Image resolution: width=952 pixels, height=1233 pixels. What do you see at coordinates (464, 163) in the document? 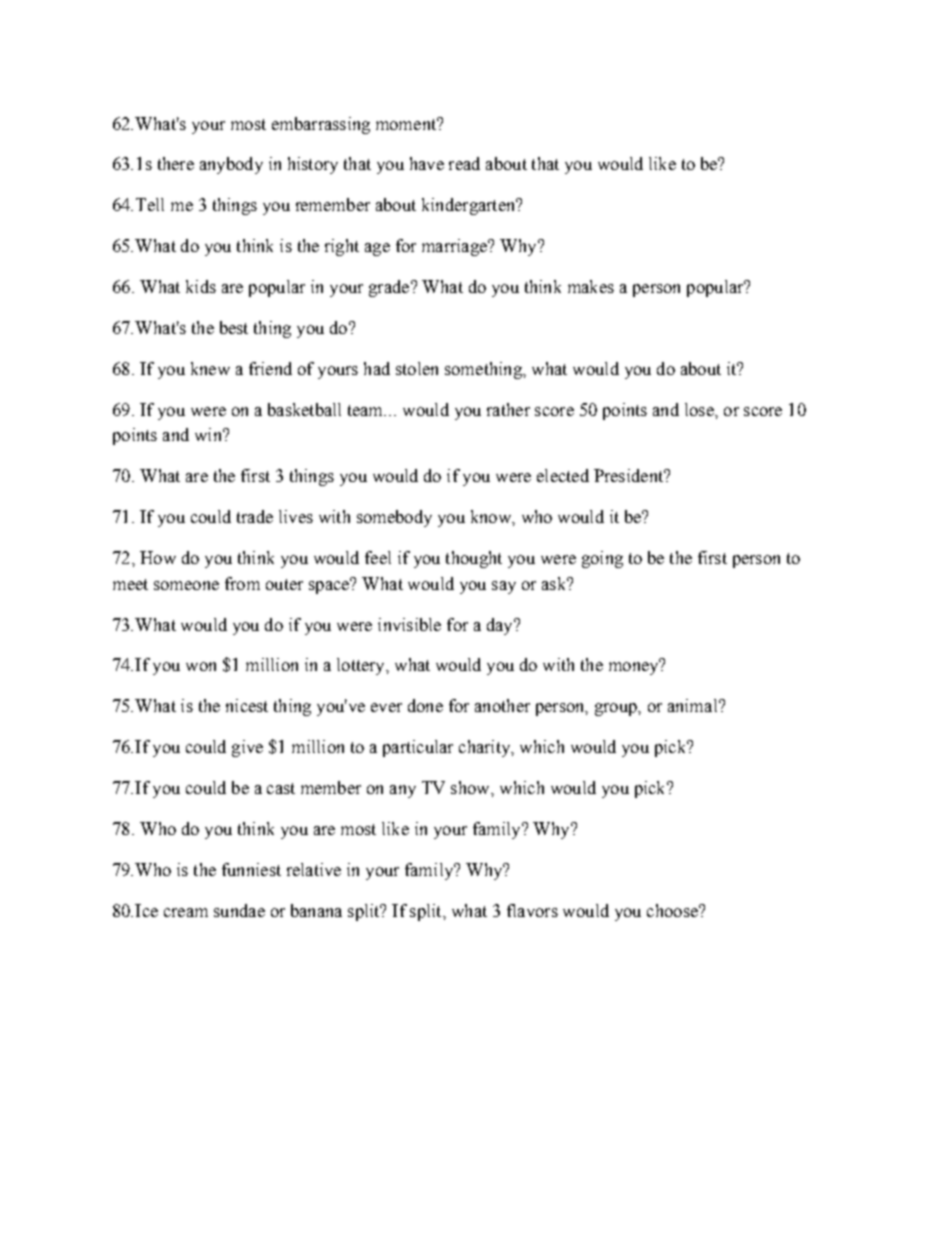
I see `read` at bounding box center [464, 163].
